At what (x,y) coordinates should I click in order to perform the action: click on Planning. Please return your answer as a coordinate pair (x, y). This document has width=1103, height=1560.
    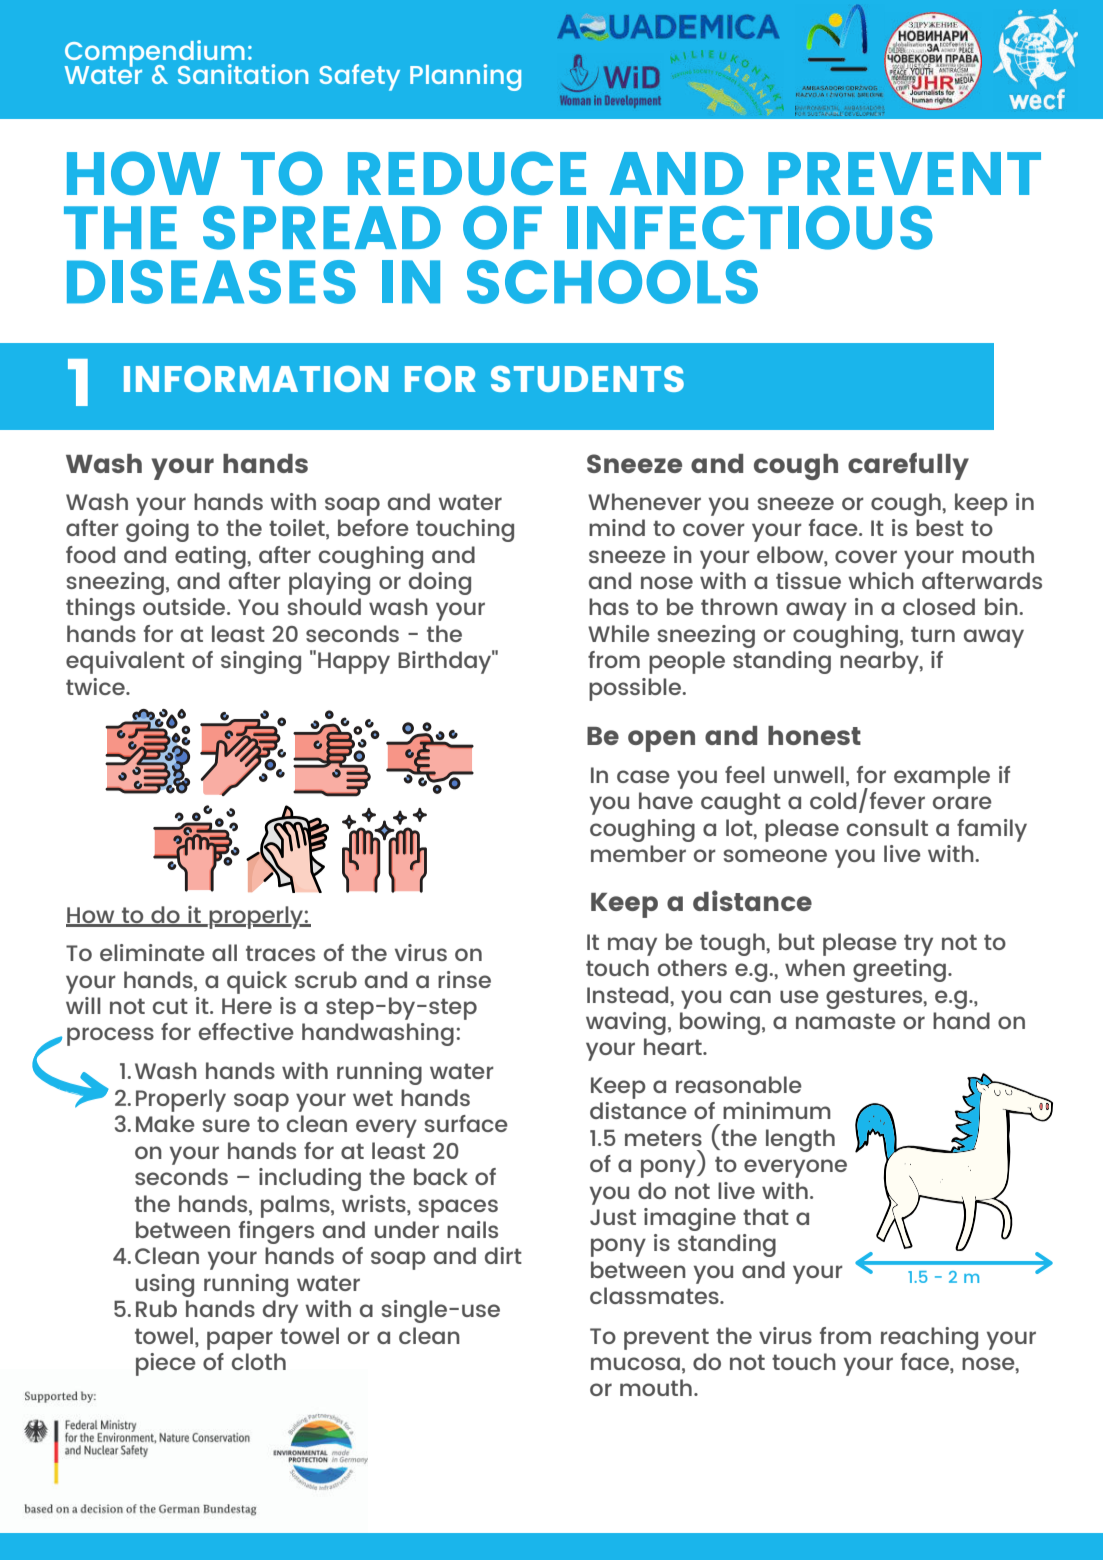
    Looking at the image, I should click on (465, 77).
